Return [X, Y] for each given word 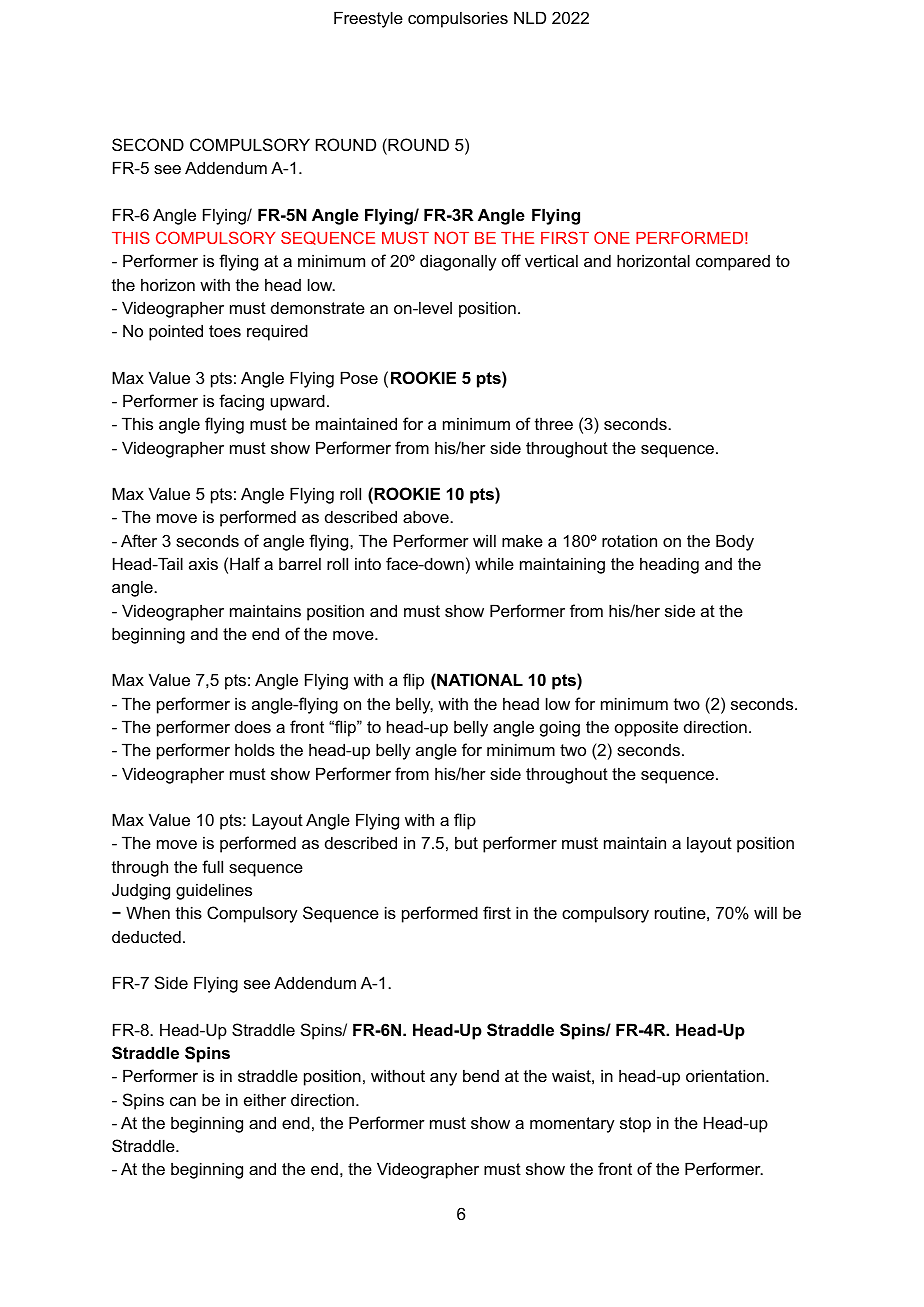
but [466, 842]
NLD [530, 17]
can [183, 1101]
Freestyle [368, 19]
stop [635, 1125]
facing [241, 402]
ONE [612, 237]
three [554, 423]
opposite [646, 728]
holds [255, 749]
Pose [359, 377]
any [443, 1079]
